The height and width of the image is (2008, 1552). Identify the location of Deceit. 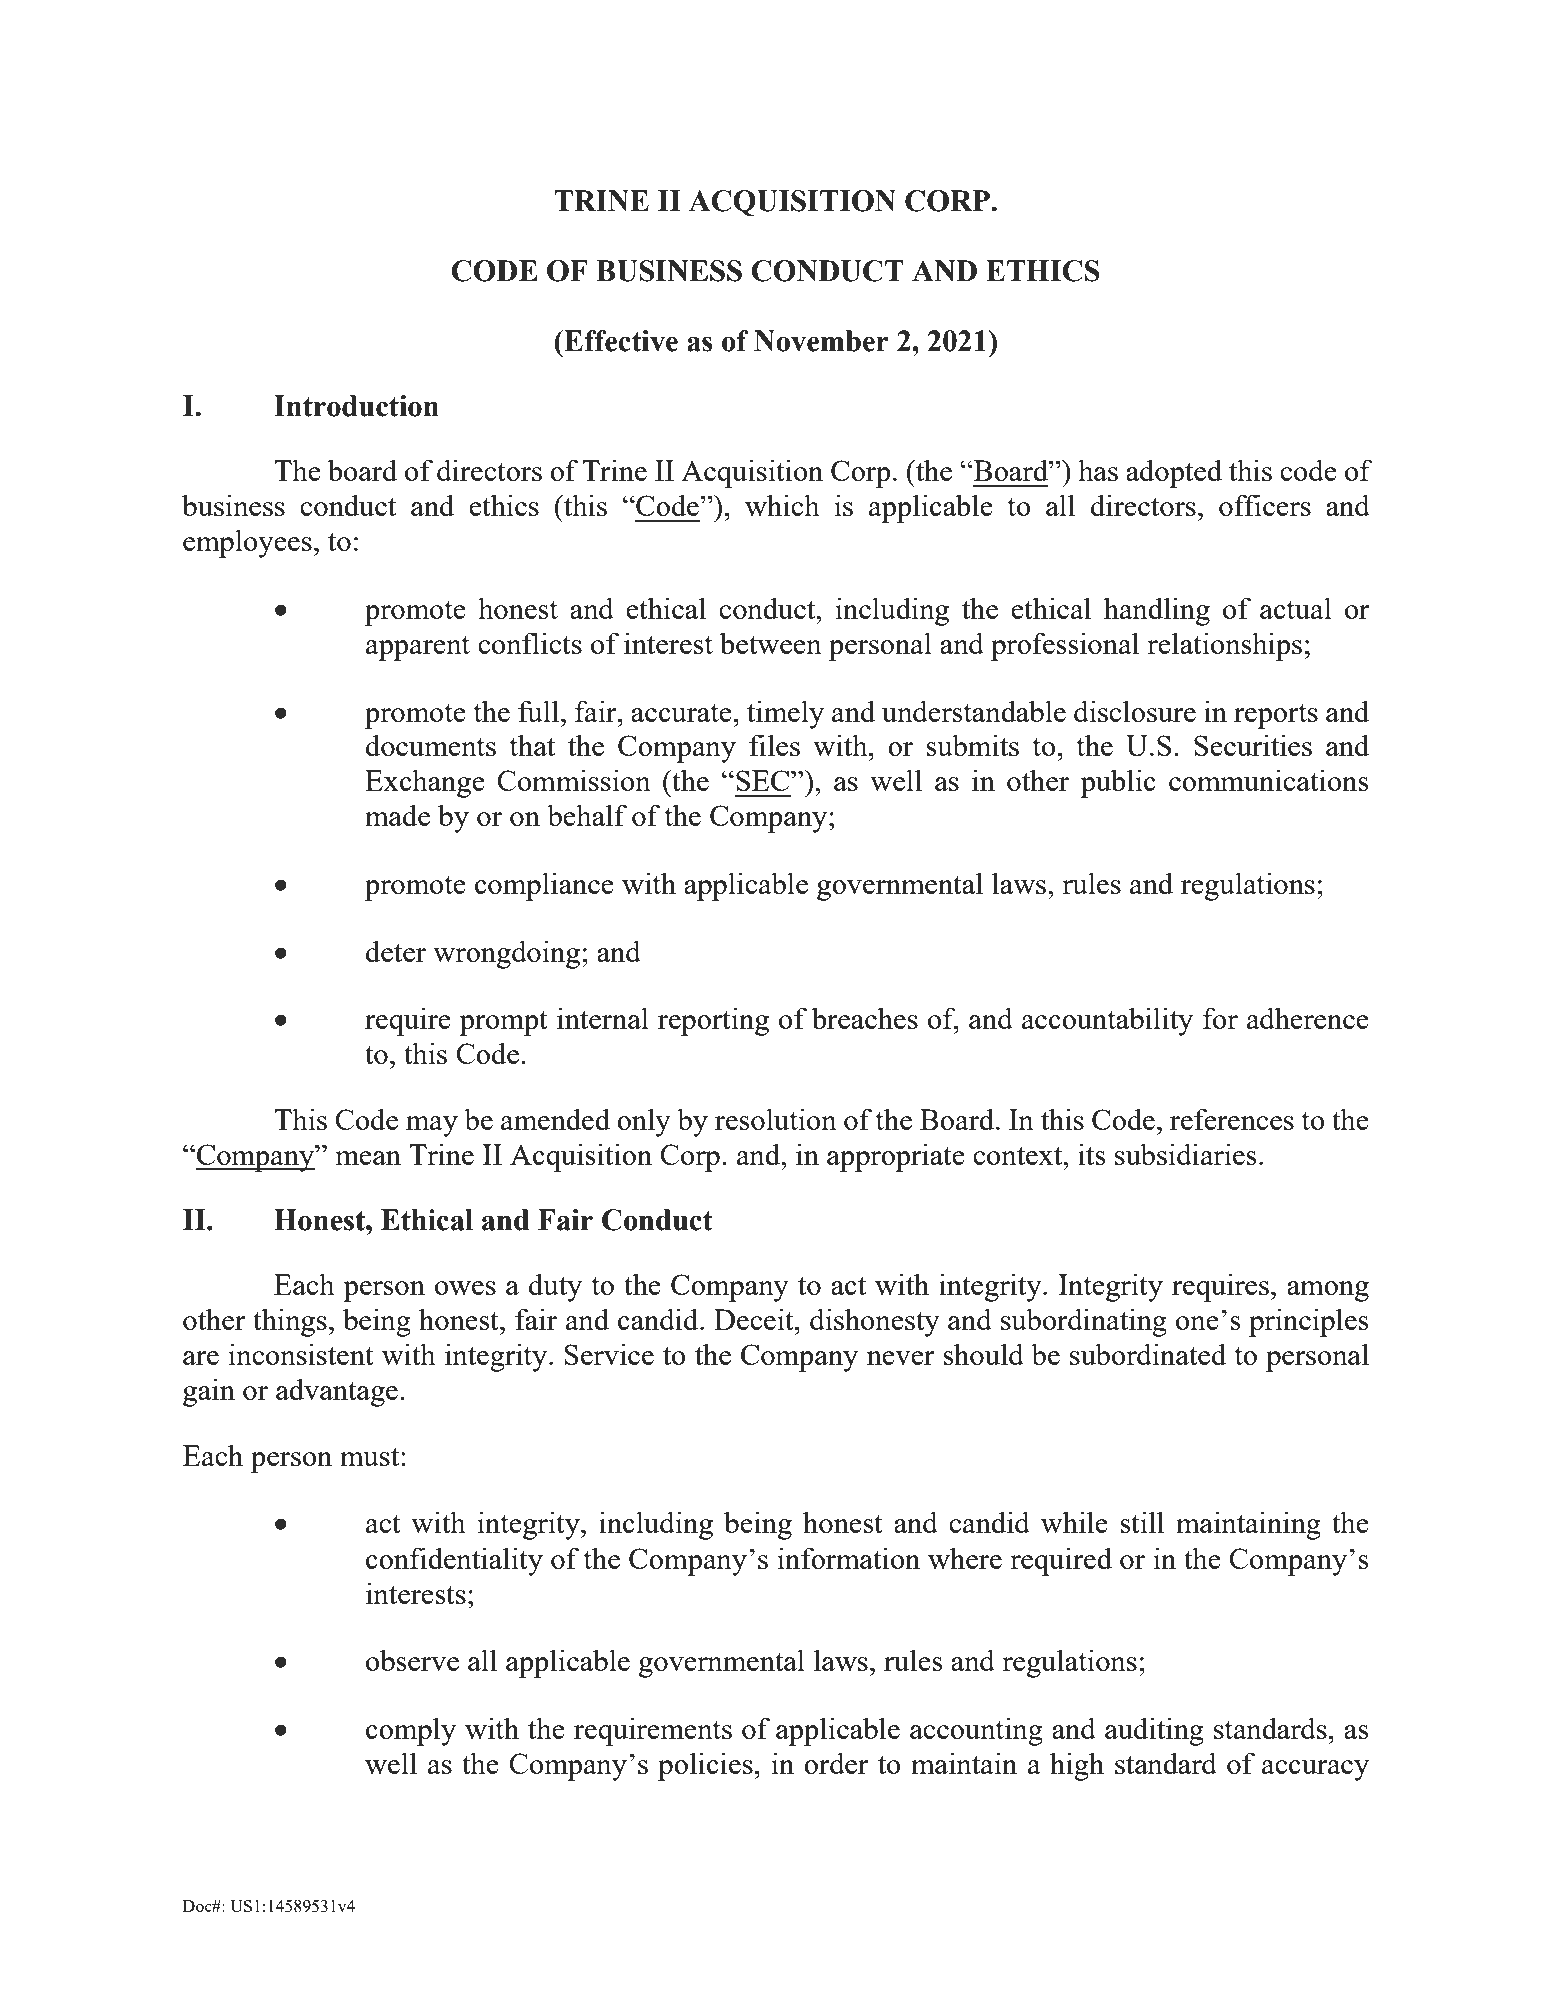
(755, 1319).
